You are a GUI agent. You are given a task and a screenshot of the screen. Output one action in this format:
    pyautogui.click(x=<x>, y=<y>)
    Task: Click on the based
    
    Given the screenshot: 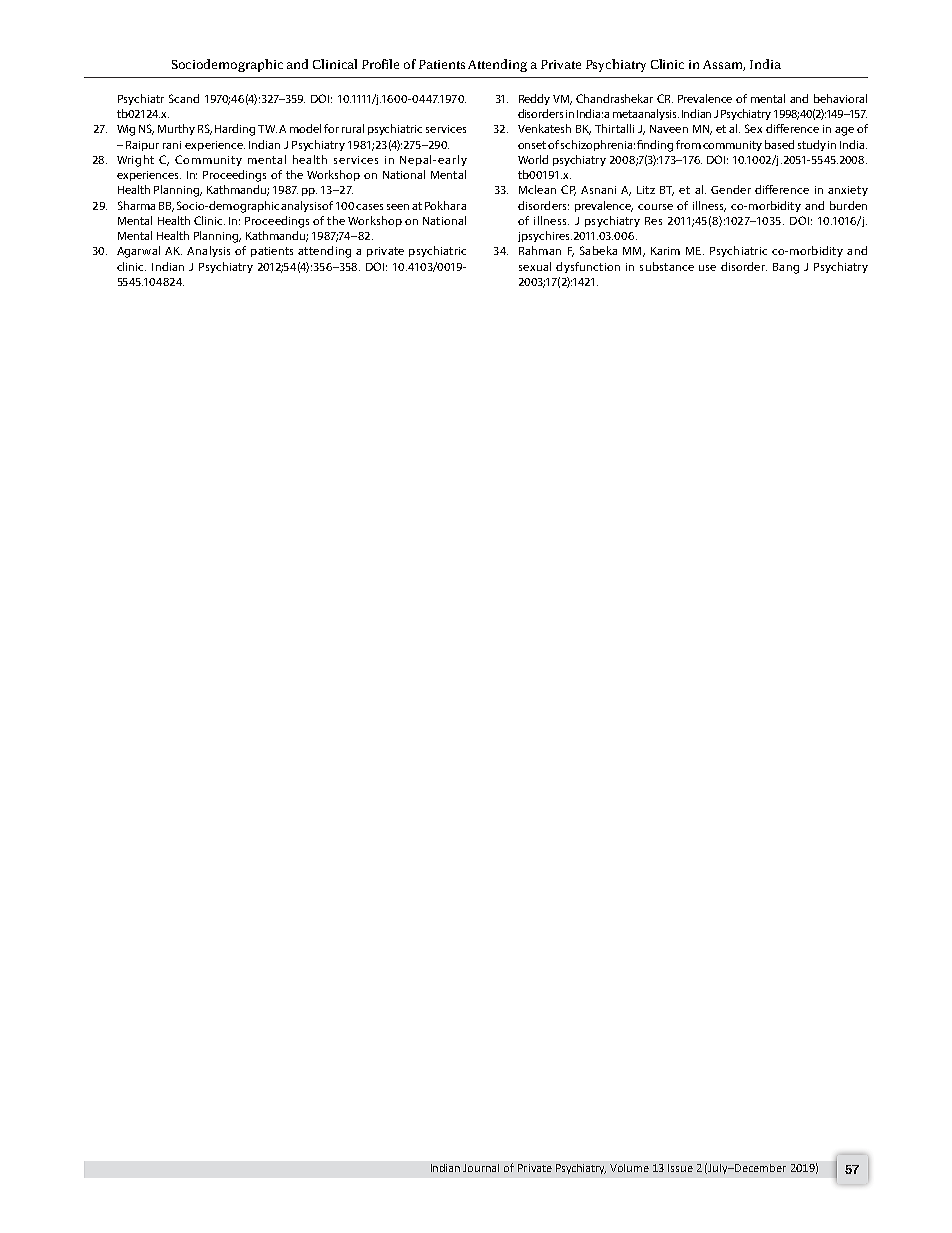 What is the action you would take?
    pyautogui.click(x=779, y=144)
